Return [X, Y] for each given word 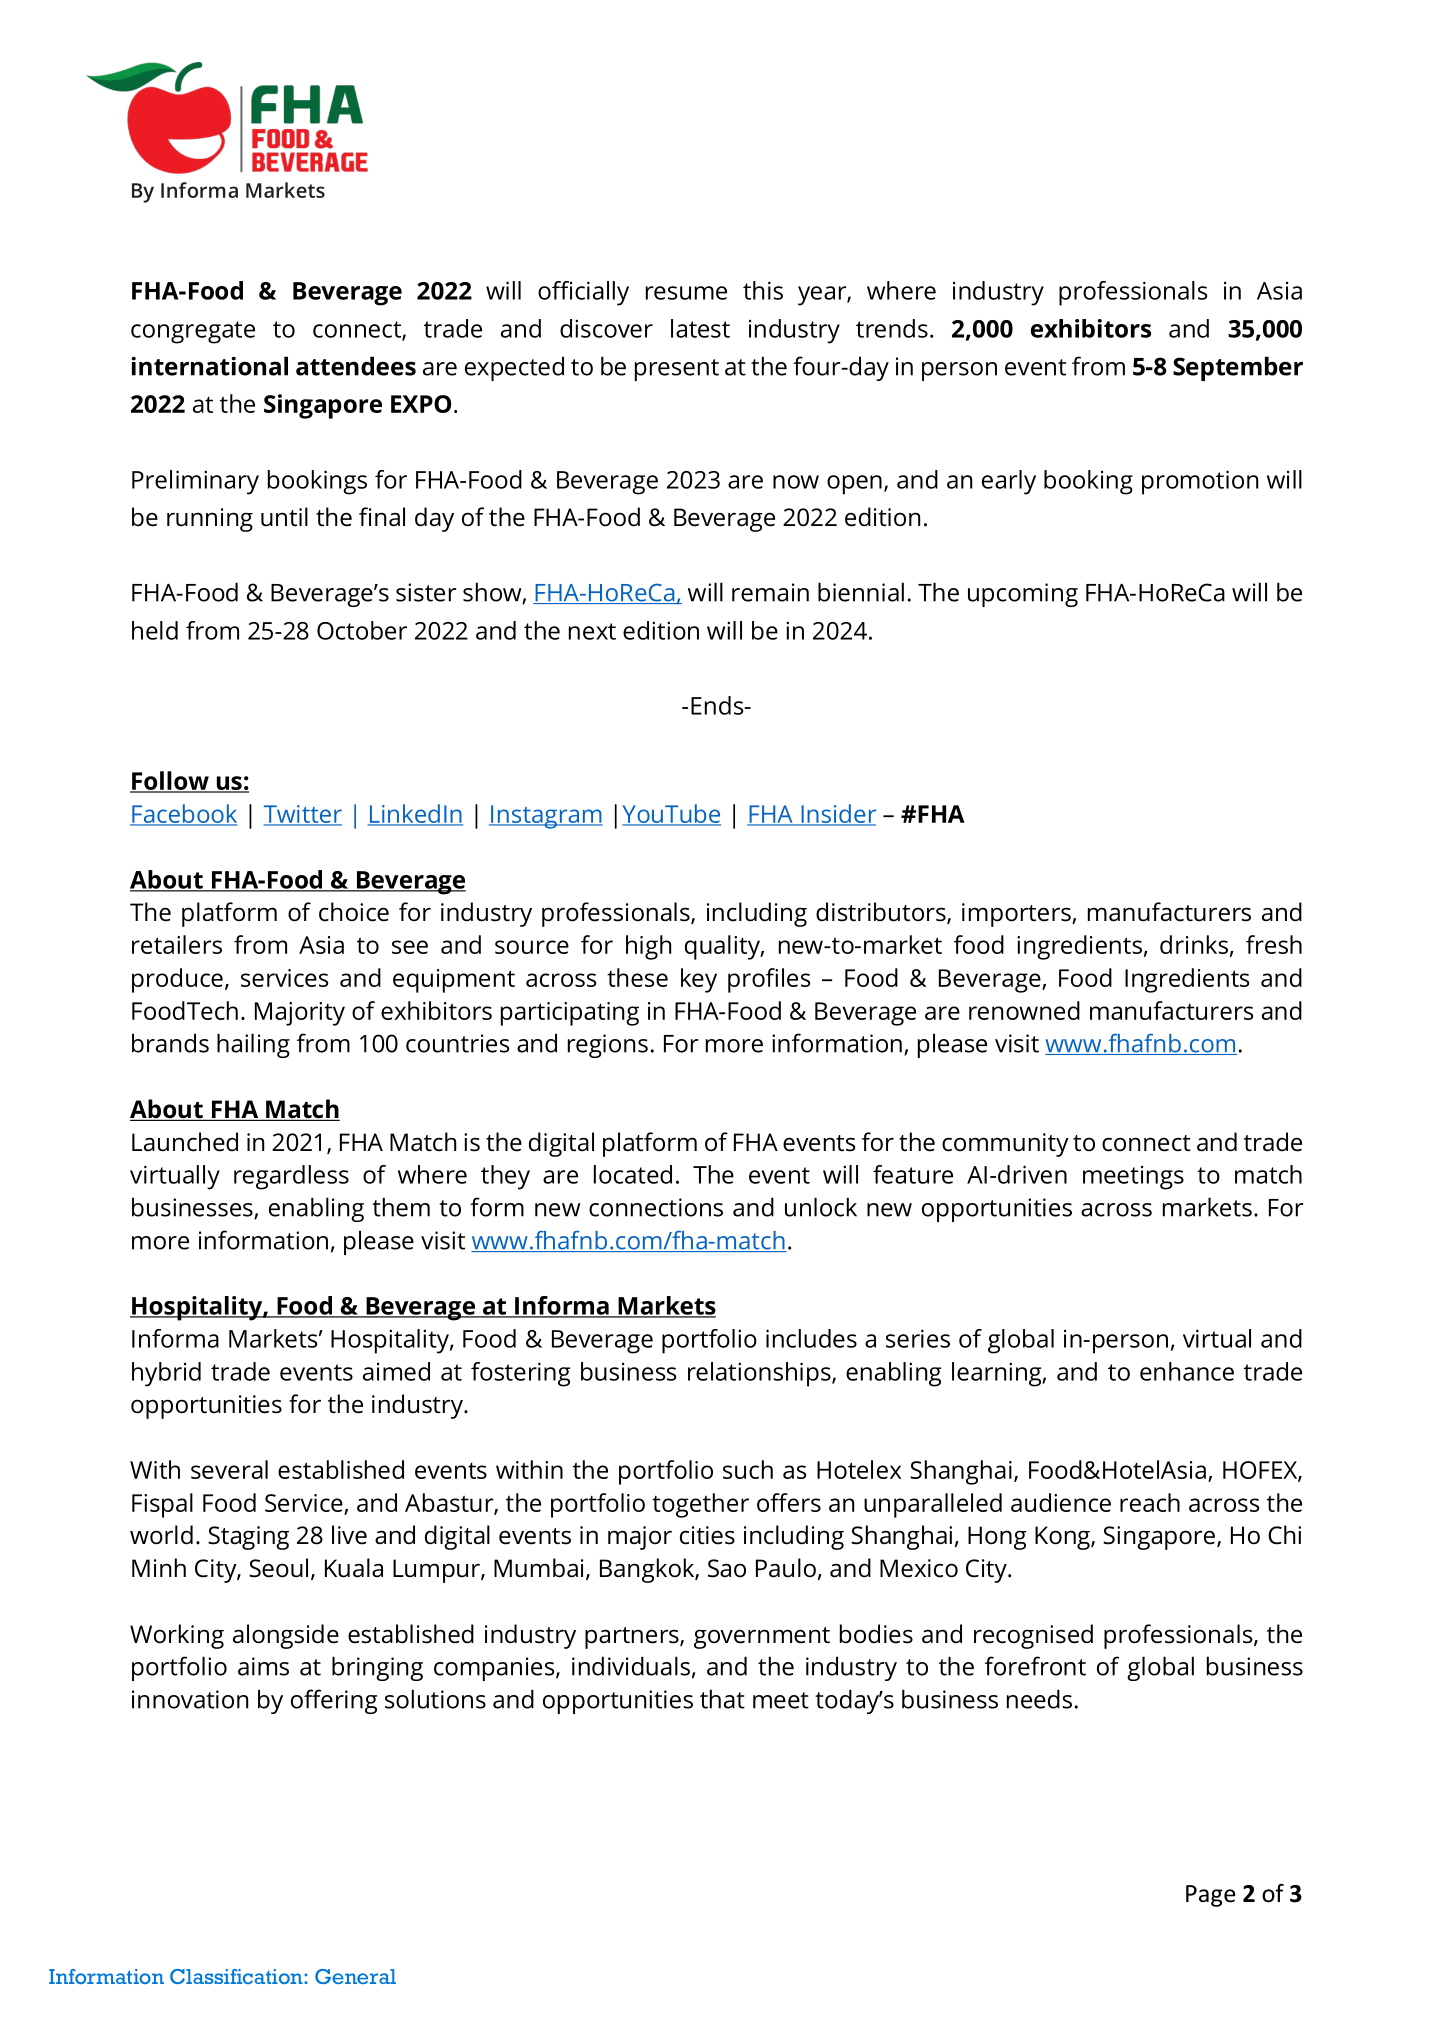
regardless [291, 1177]
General [355, 1976]
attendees [356, 366]
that [722, 1699]
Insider [837, 814]
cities [707, 1535]
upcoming [1023, 595]
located [633, 1174]
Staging [248, 1538]
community [1005, 1145]
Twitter [302, 815]
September [1238, 368]
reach [1150, 1502]
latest [700, 328]
